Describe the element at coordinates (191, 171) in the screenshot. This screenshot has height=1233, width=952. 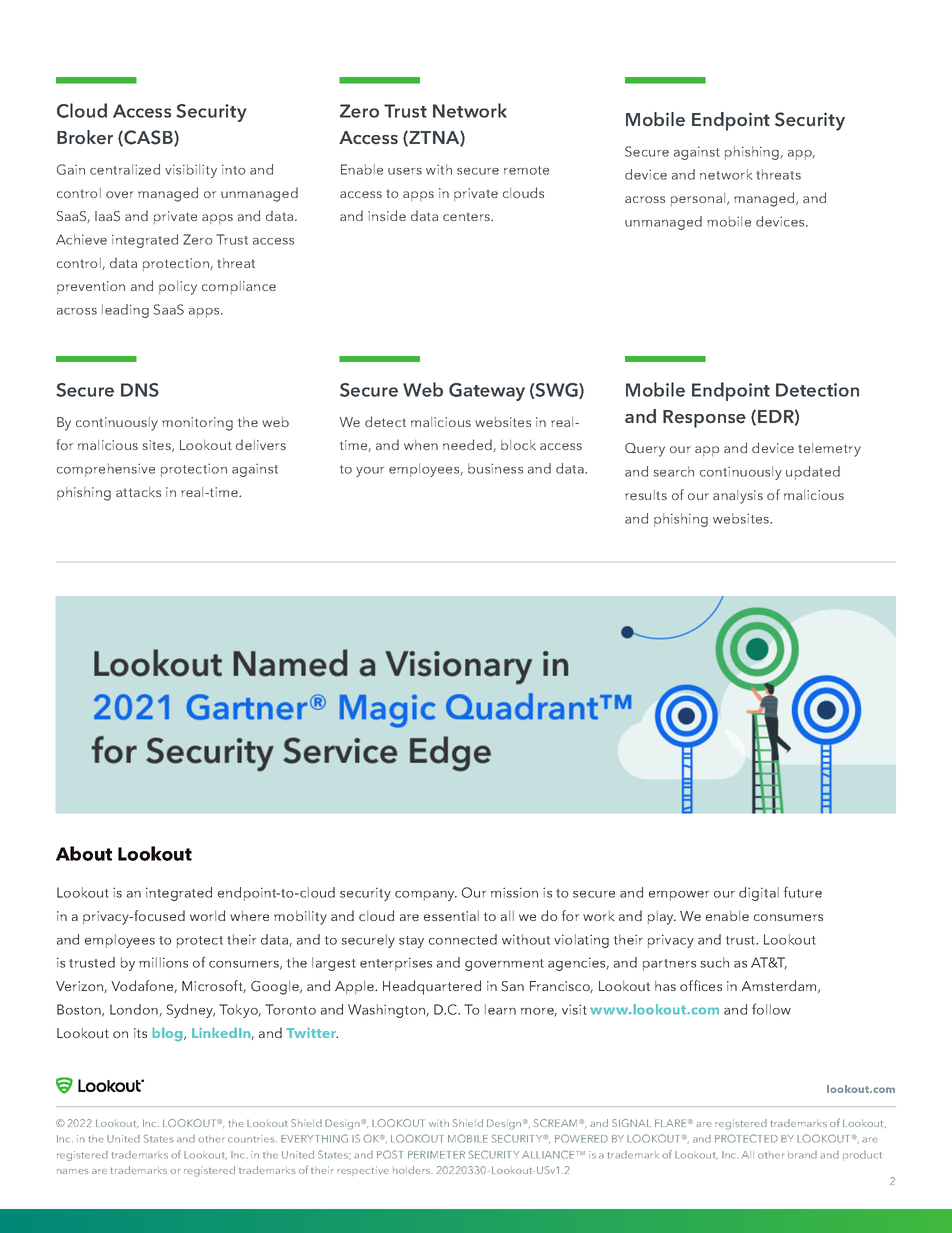
I see `visibility` at that location.
